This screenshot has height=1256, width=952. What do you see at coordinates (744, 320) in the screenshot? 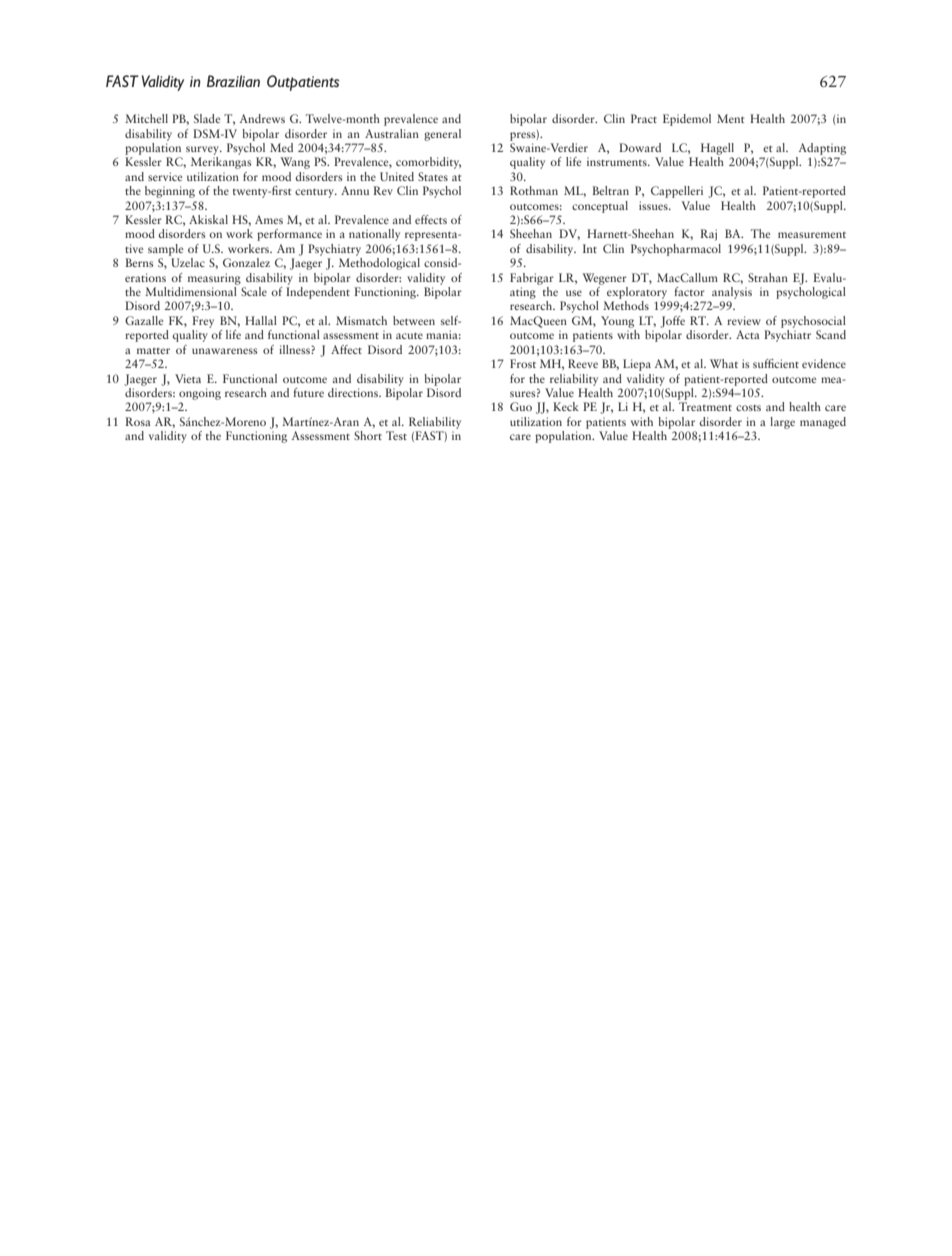
I see `review` at bounding box center [744, 320].
